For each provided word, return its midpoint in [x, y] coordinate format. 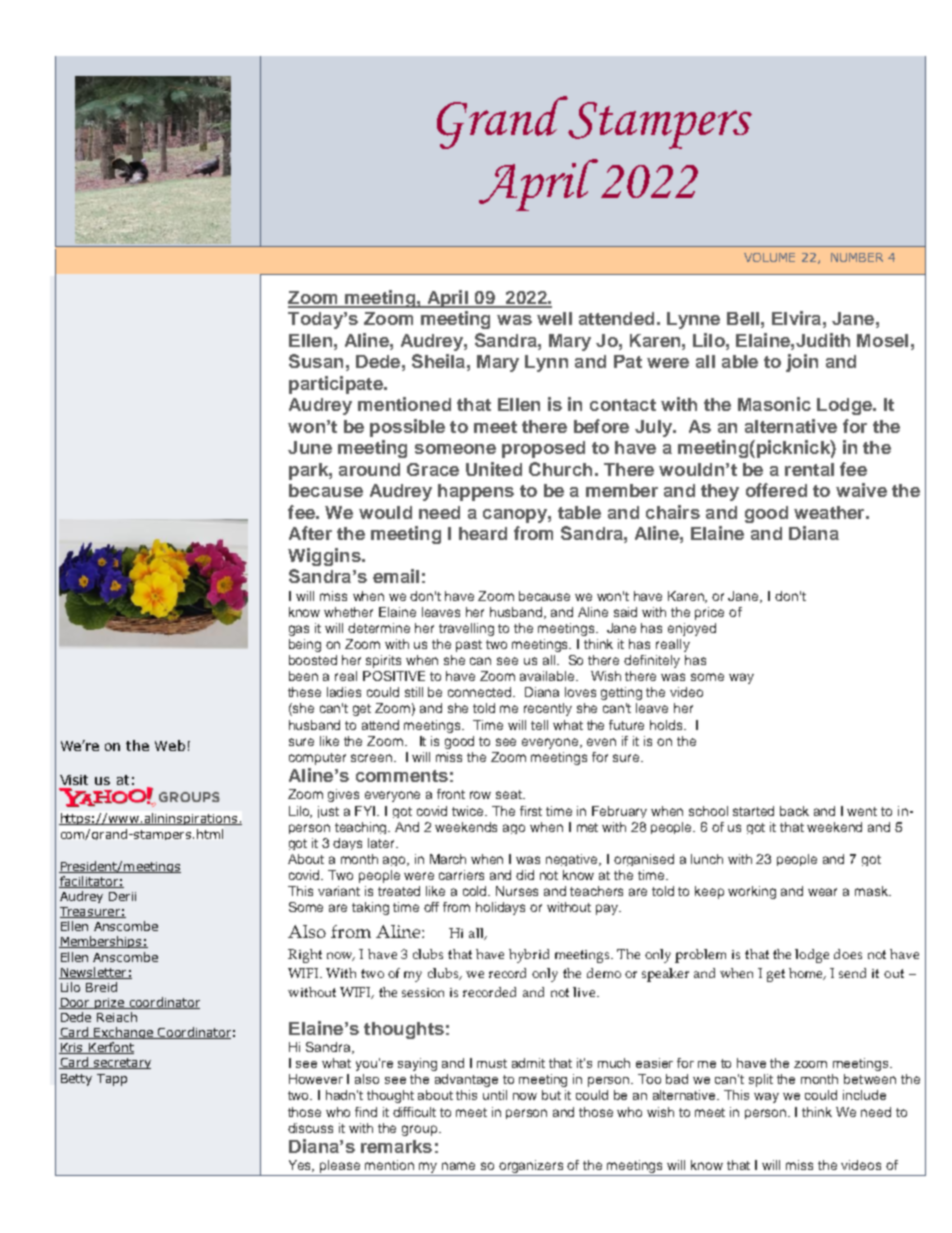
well [554, 318]
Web [170, 745]
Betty [76, 1080]
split [761, 1080]
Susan [316, 361]
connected [481, 692]
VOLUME [769, 257]
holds [667, 725]
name [458, 1166]
